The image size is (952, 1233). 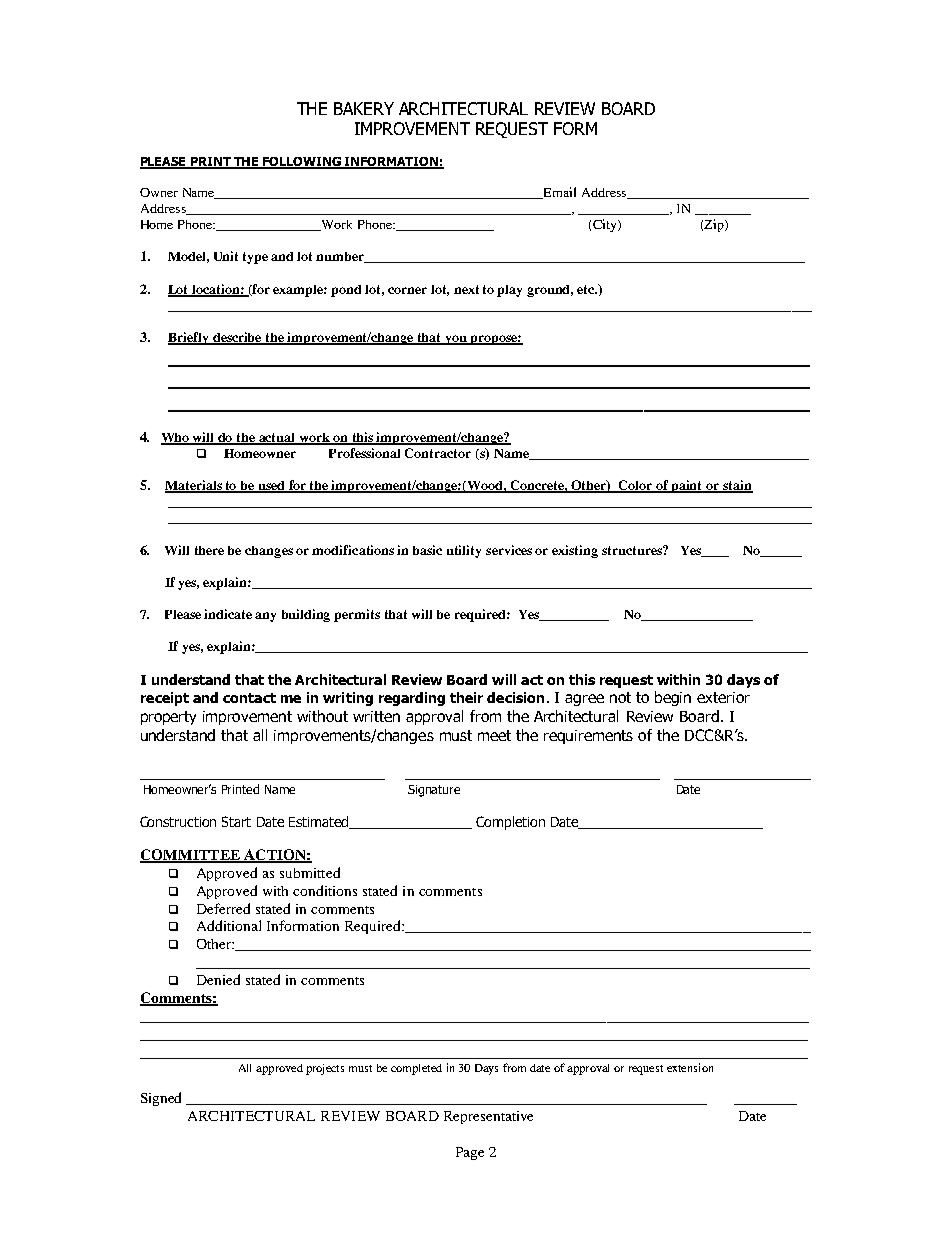 I want to click on FOLLOWING, so click(x=302, y=163).
